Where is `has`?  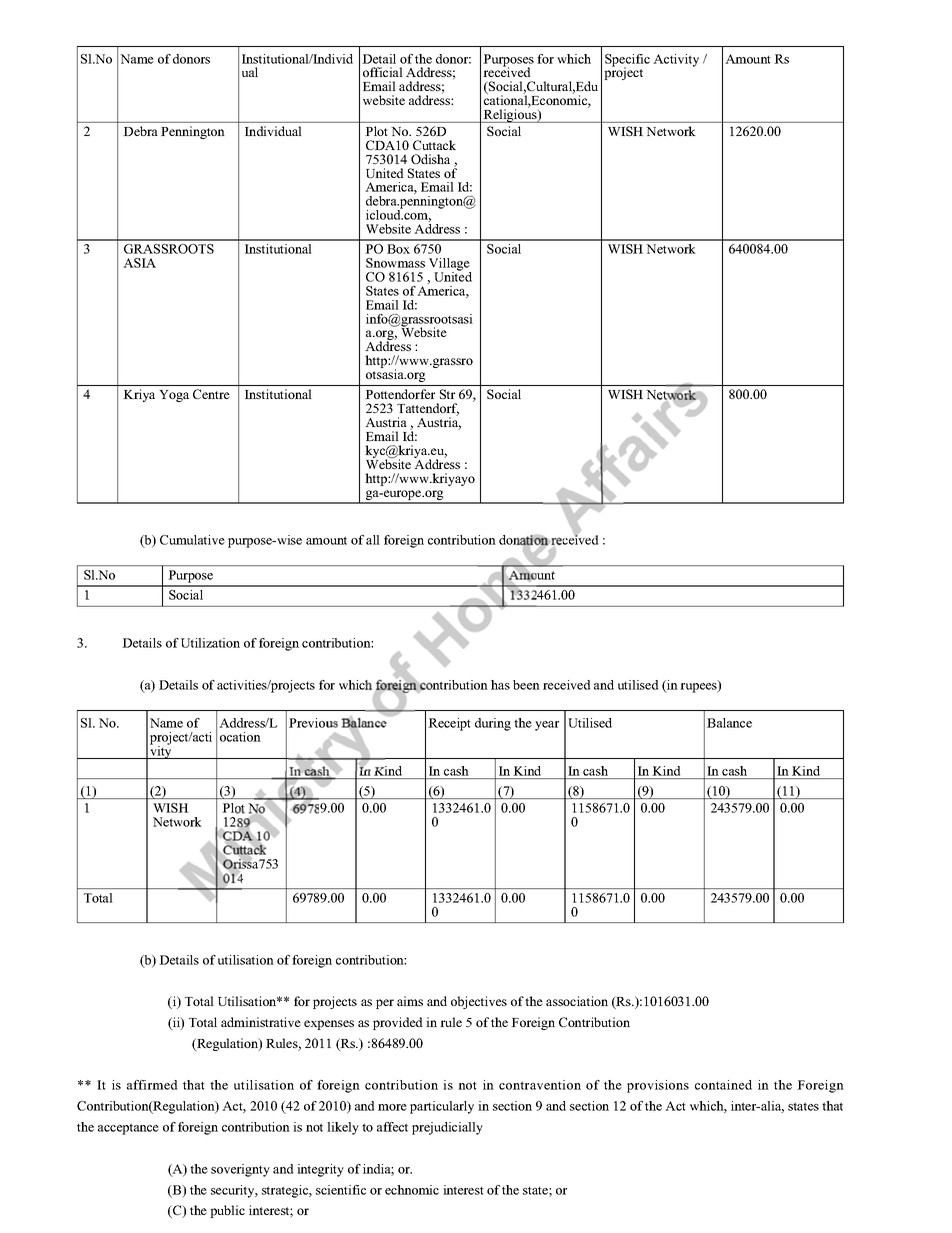
has is located at coordinates (500, 685).
